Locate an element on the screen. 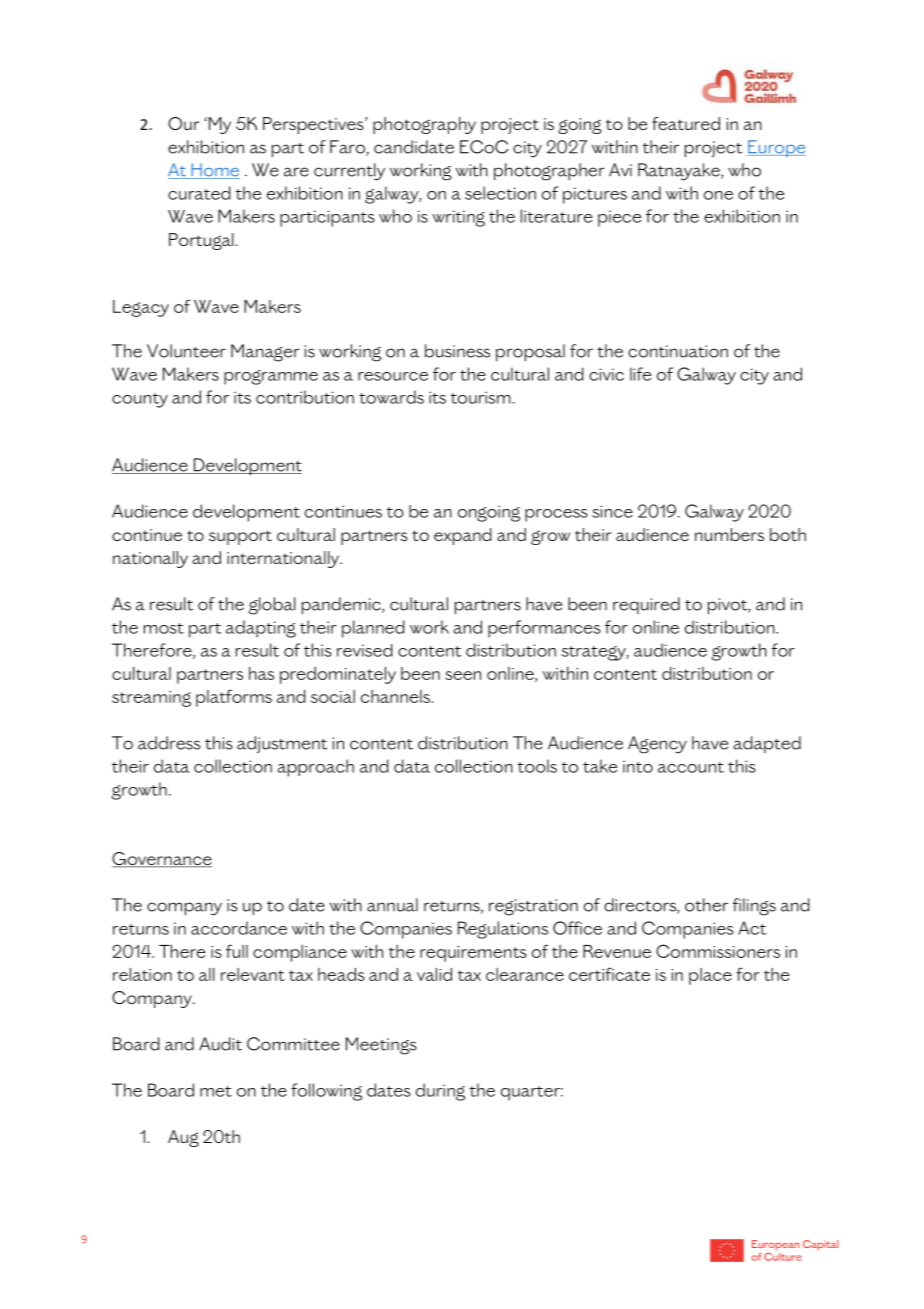 This screenshot has height=1309, width=924. address is located at coordinates (169, 743).
